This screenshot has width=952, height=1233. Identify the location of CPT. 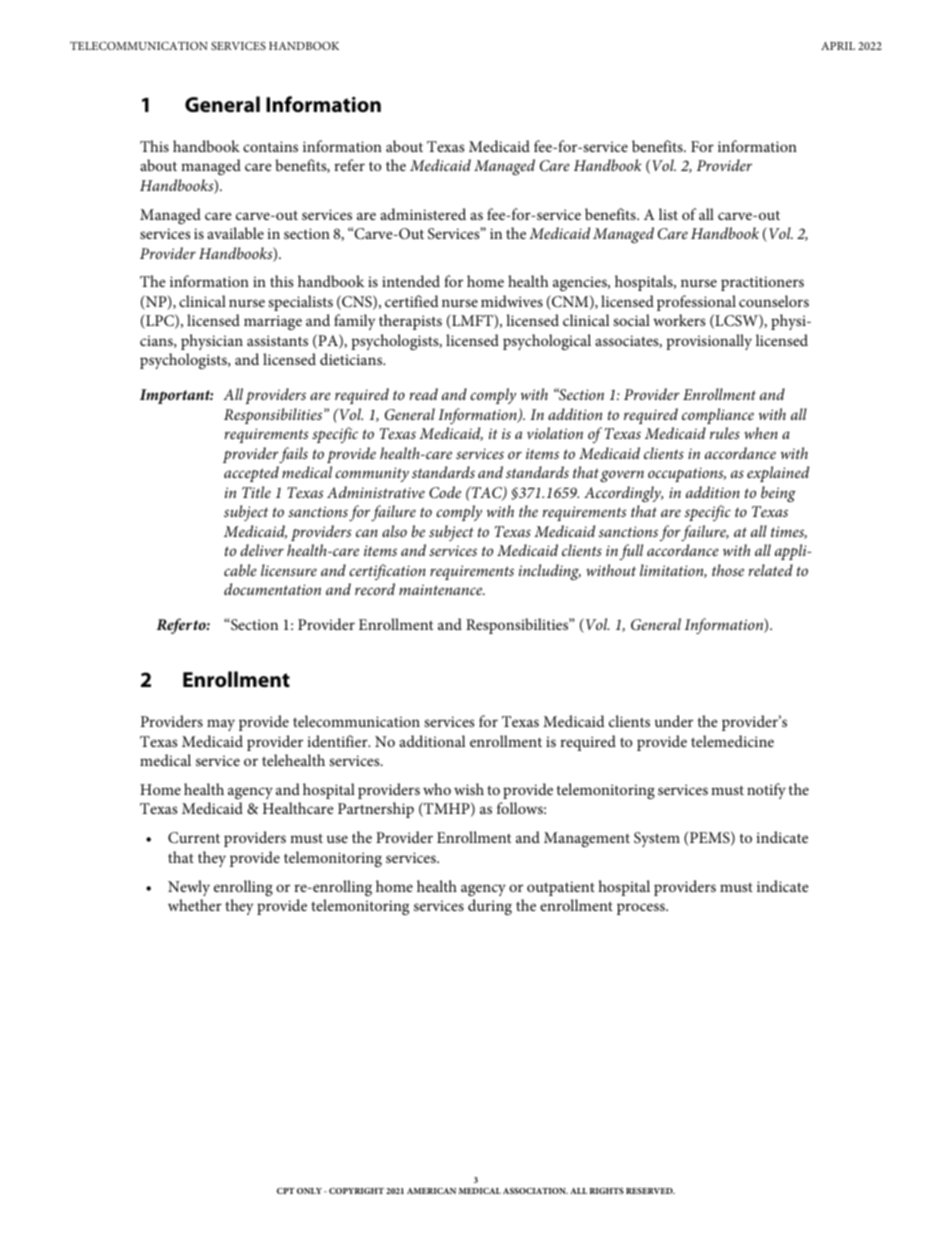
(285, 1191).
